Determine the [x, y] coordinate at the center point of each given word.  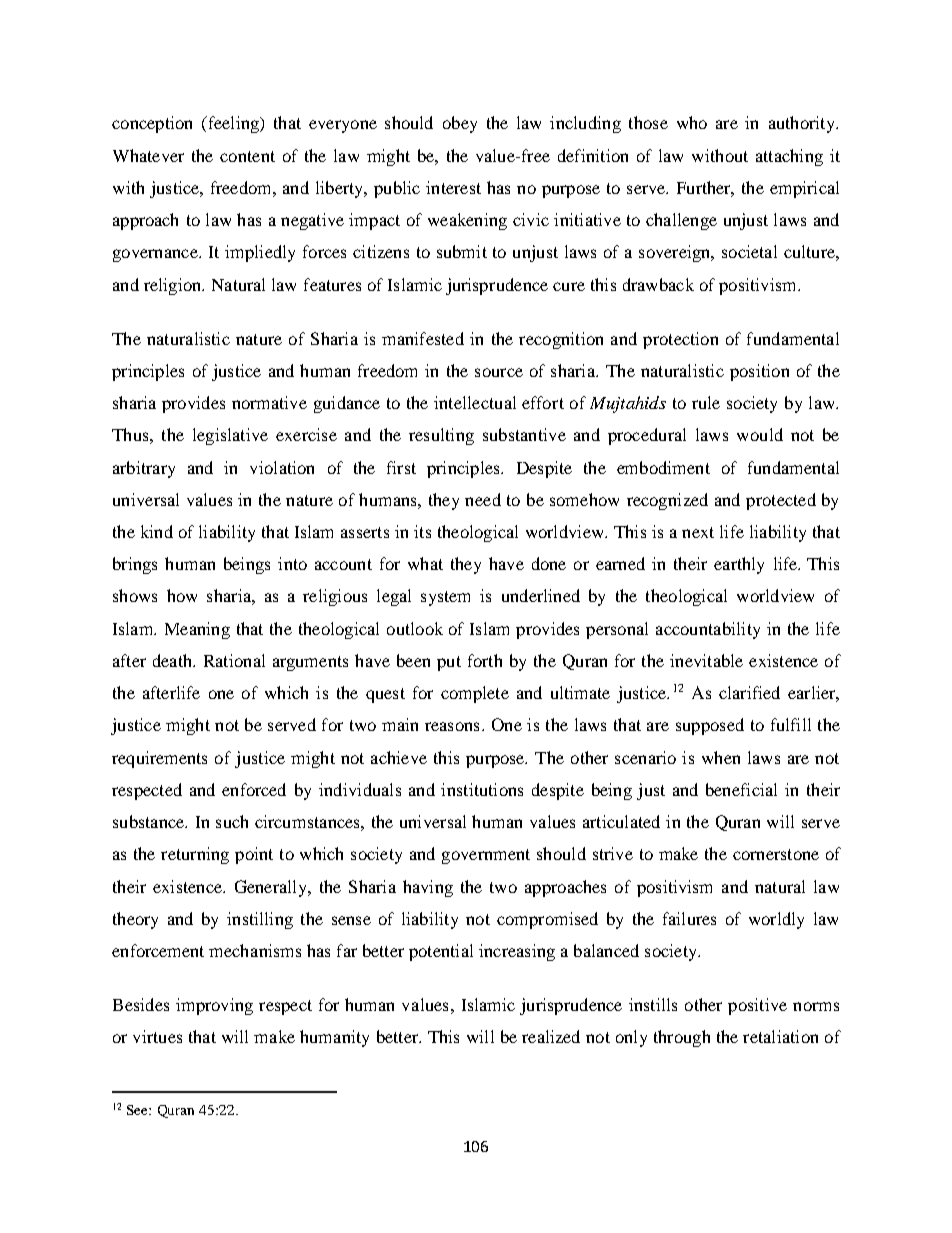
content [247, 156]
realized [551, 1036]
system [445, 598]
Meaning [197, 630]
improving [214, 1006]
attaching [789, 157]
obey [460, 124]
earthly [739, 565]
